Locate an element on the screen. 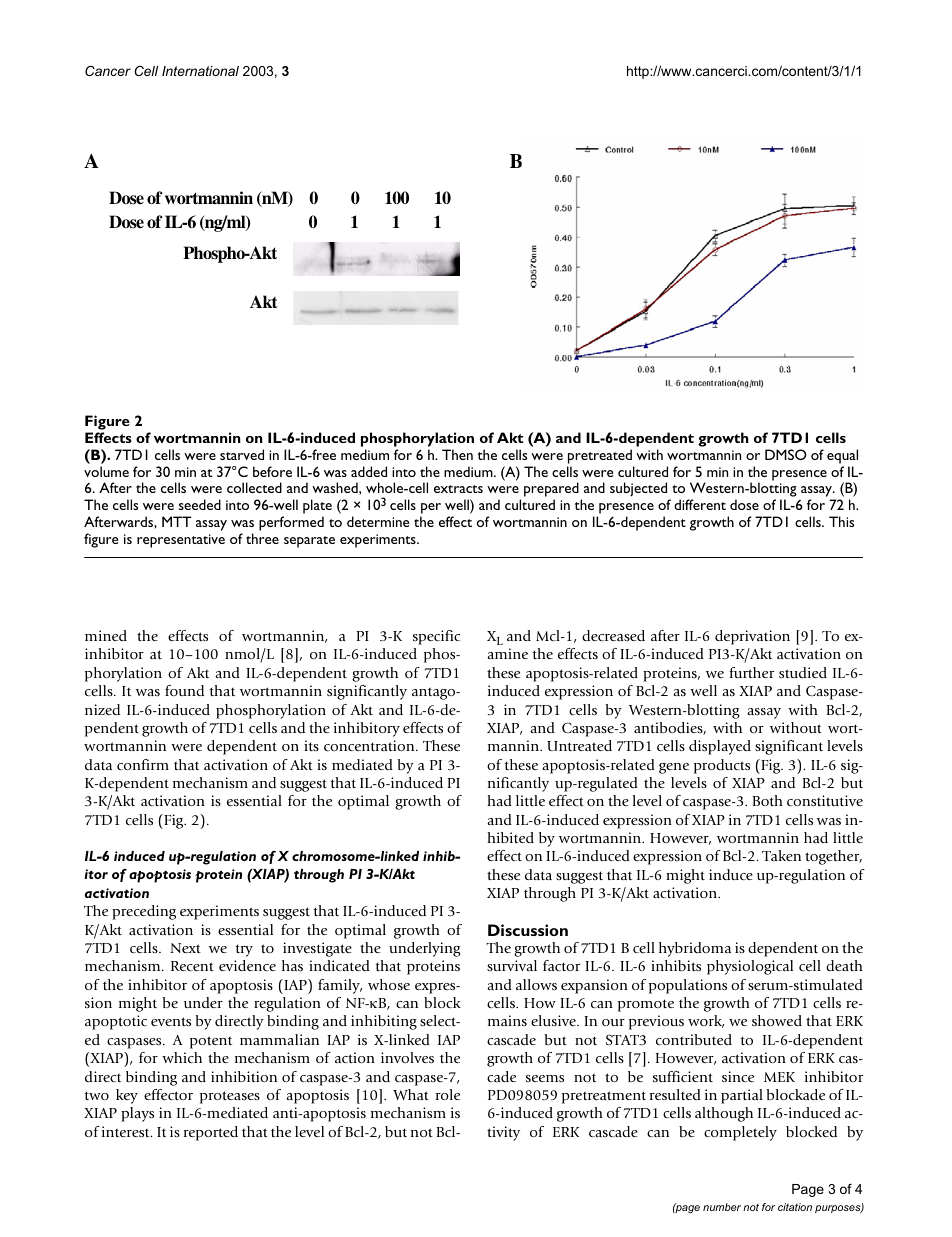 This screenshot has height=1237, width=952. completely is located at coordinates (740, 1133).
